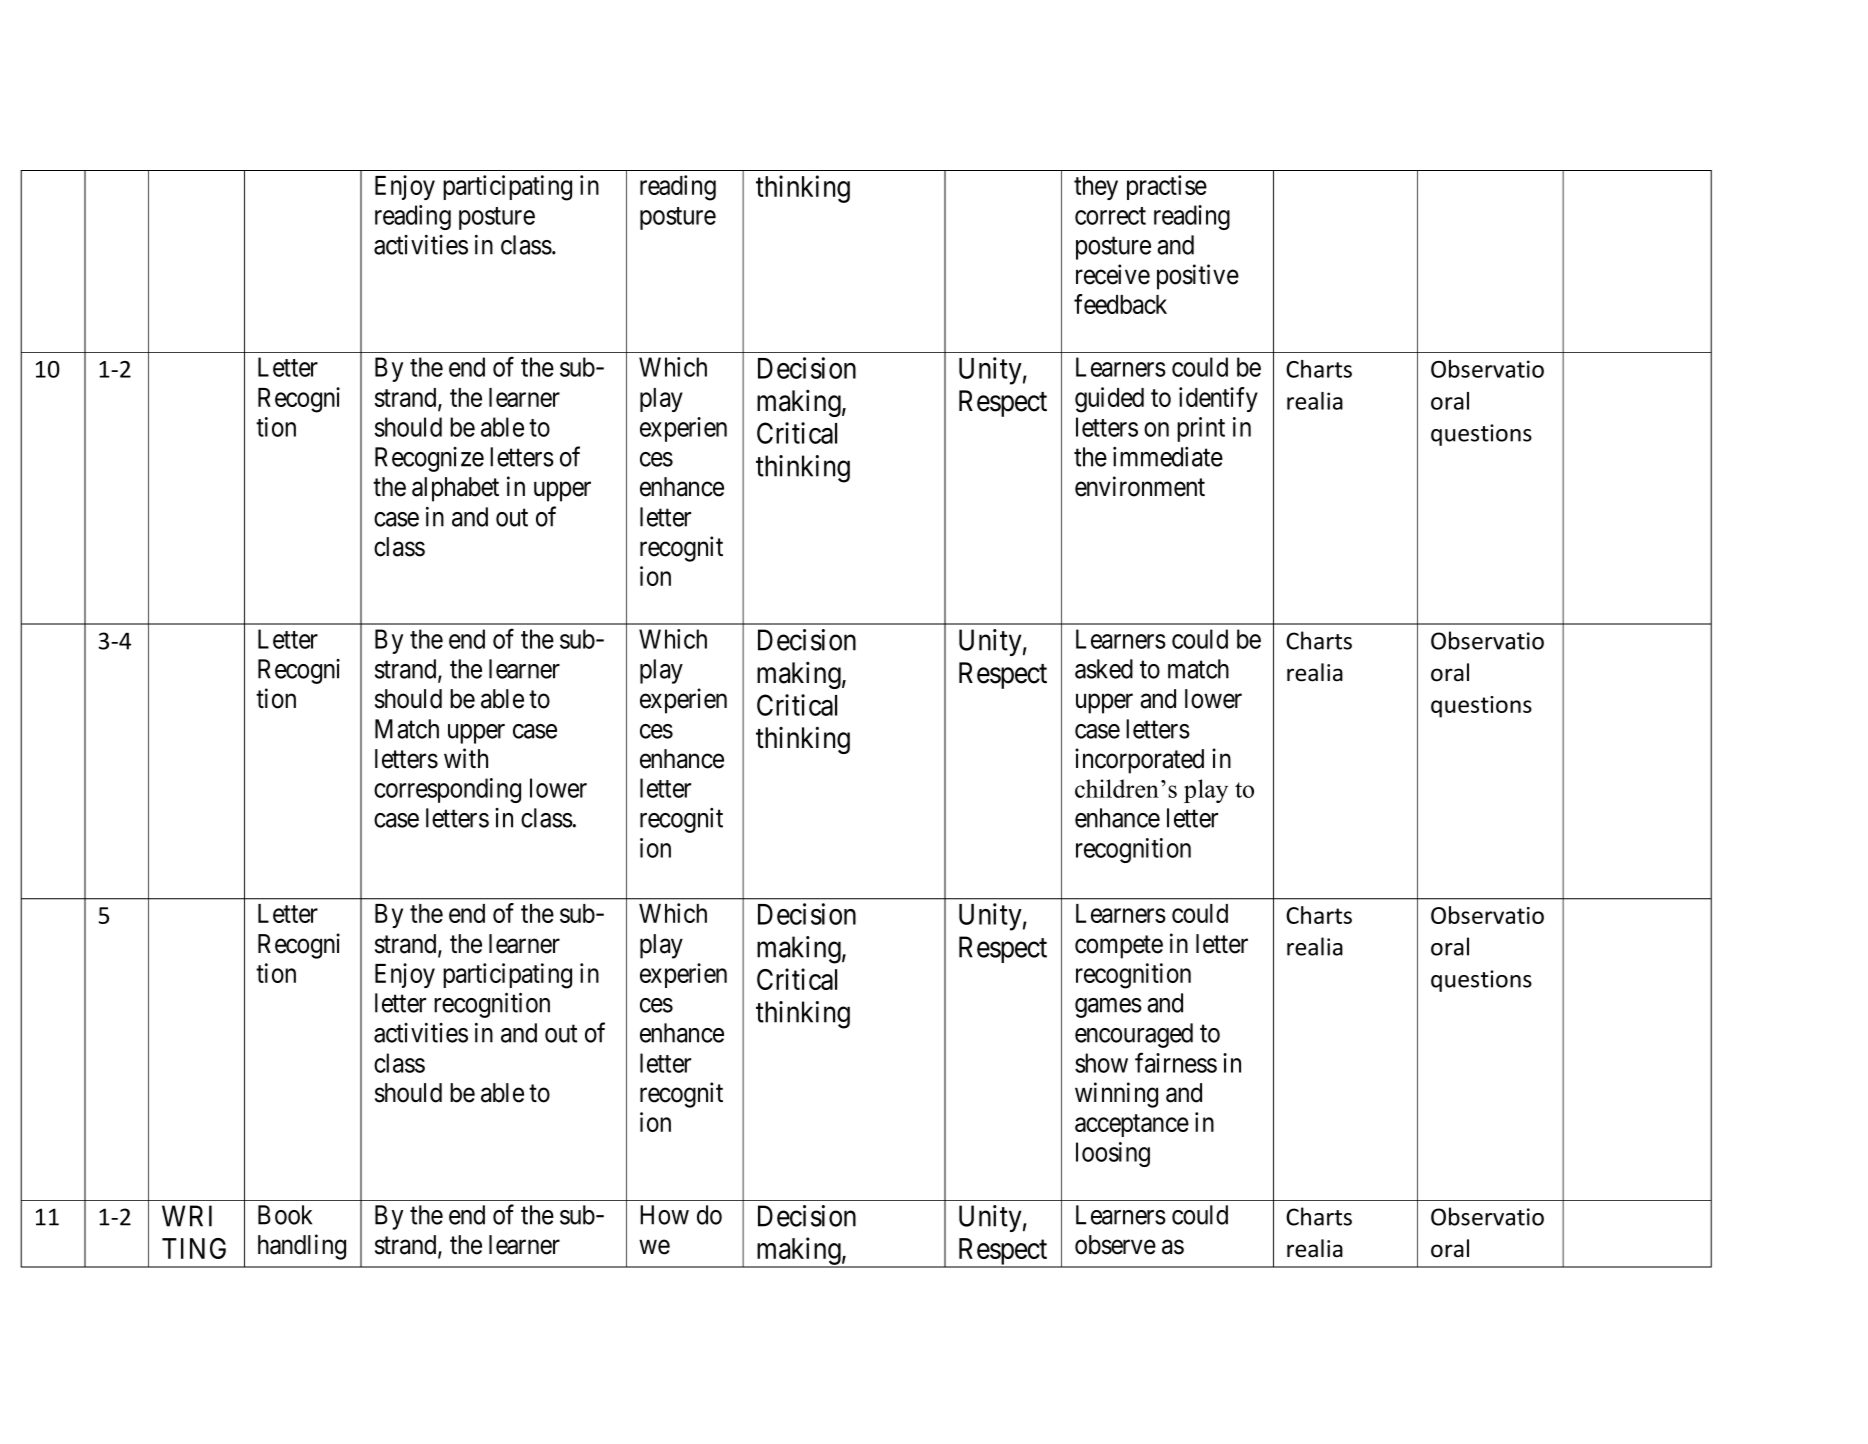  I want to click on observe, so click(1115, 1245).
